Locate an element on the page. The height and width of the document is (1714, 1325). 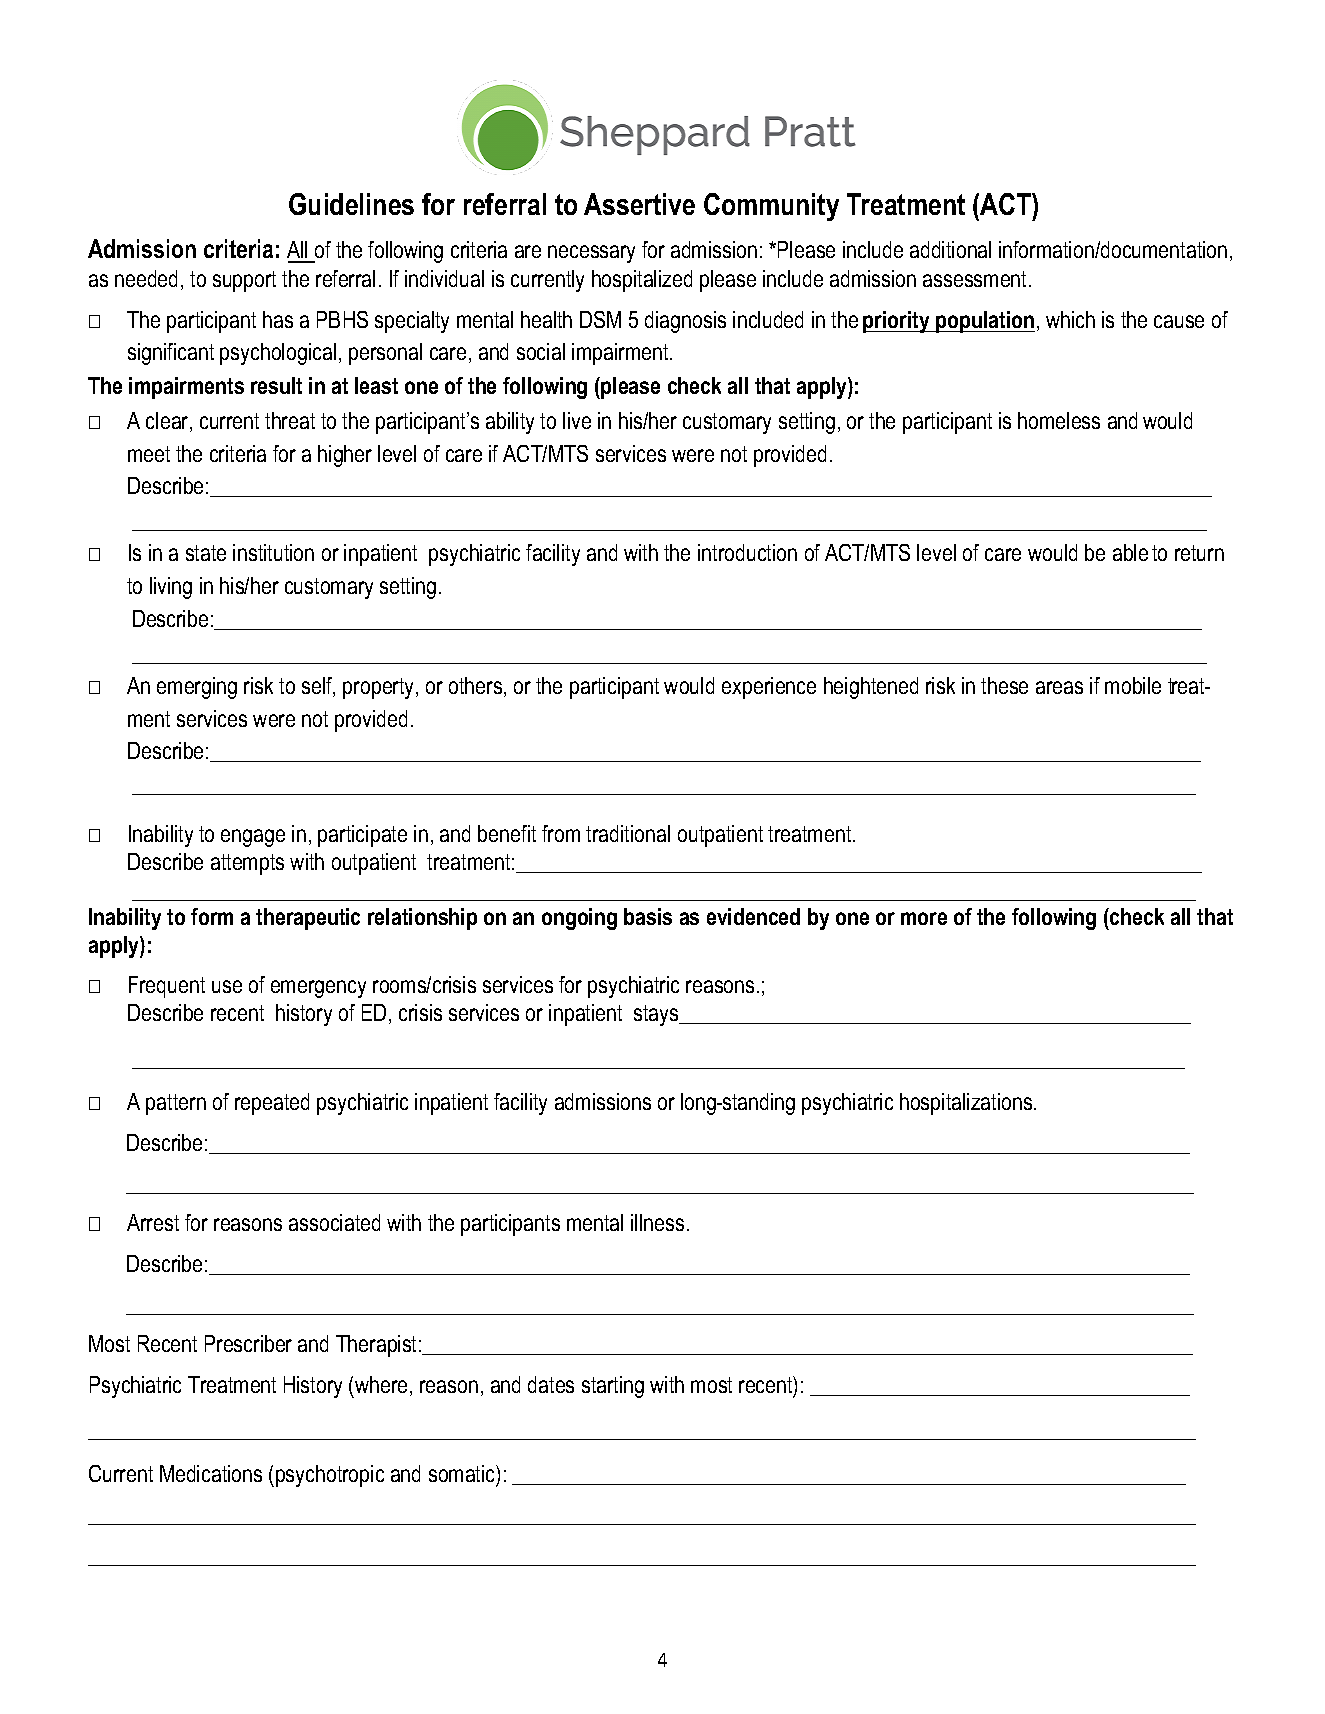
emerging is located at coordinates (197, 688).
